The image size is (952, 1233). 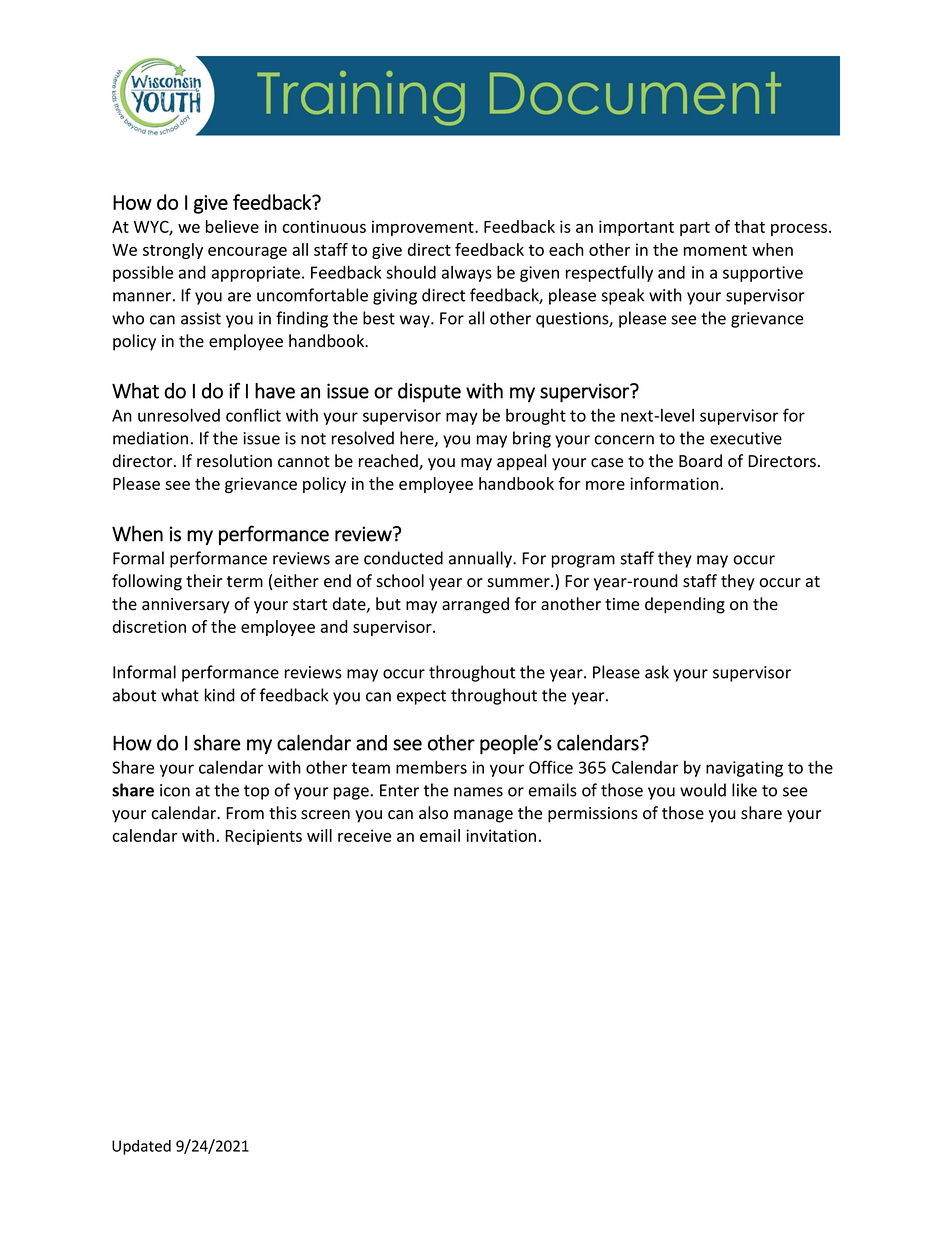 I want to click on From, so click(x=245, y=813).
